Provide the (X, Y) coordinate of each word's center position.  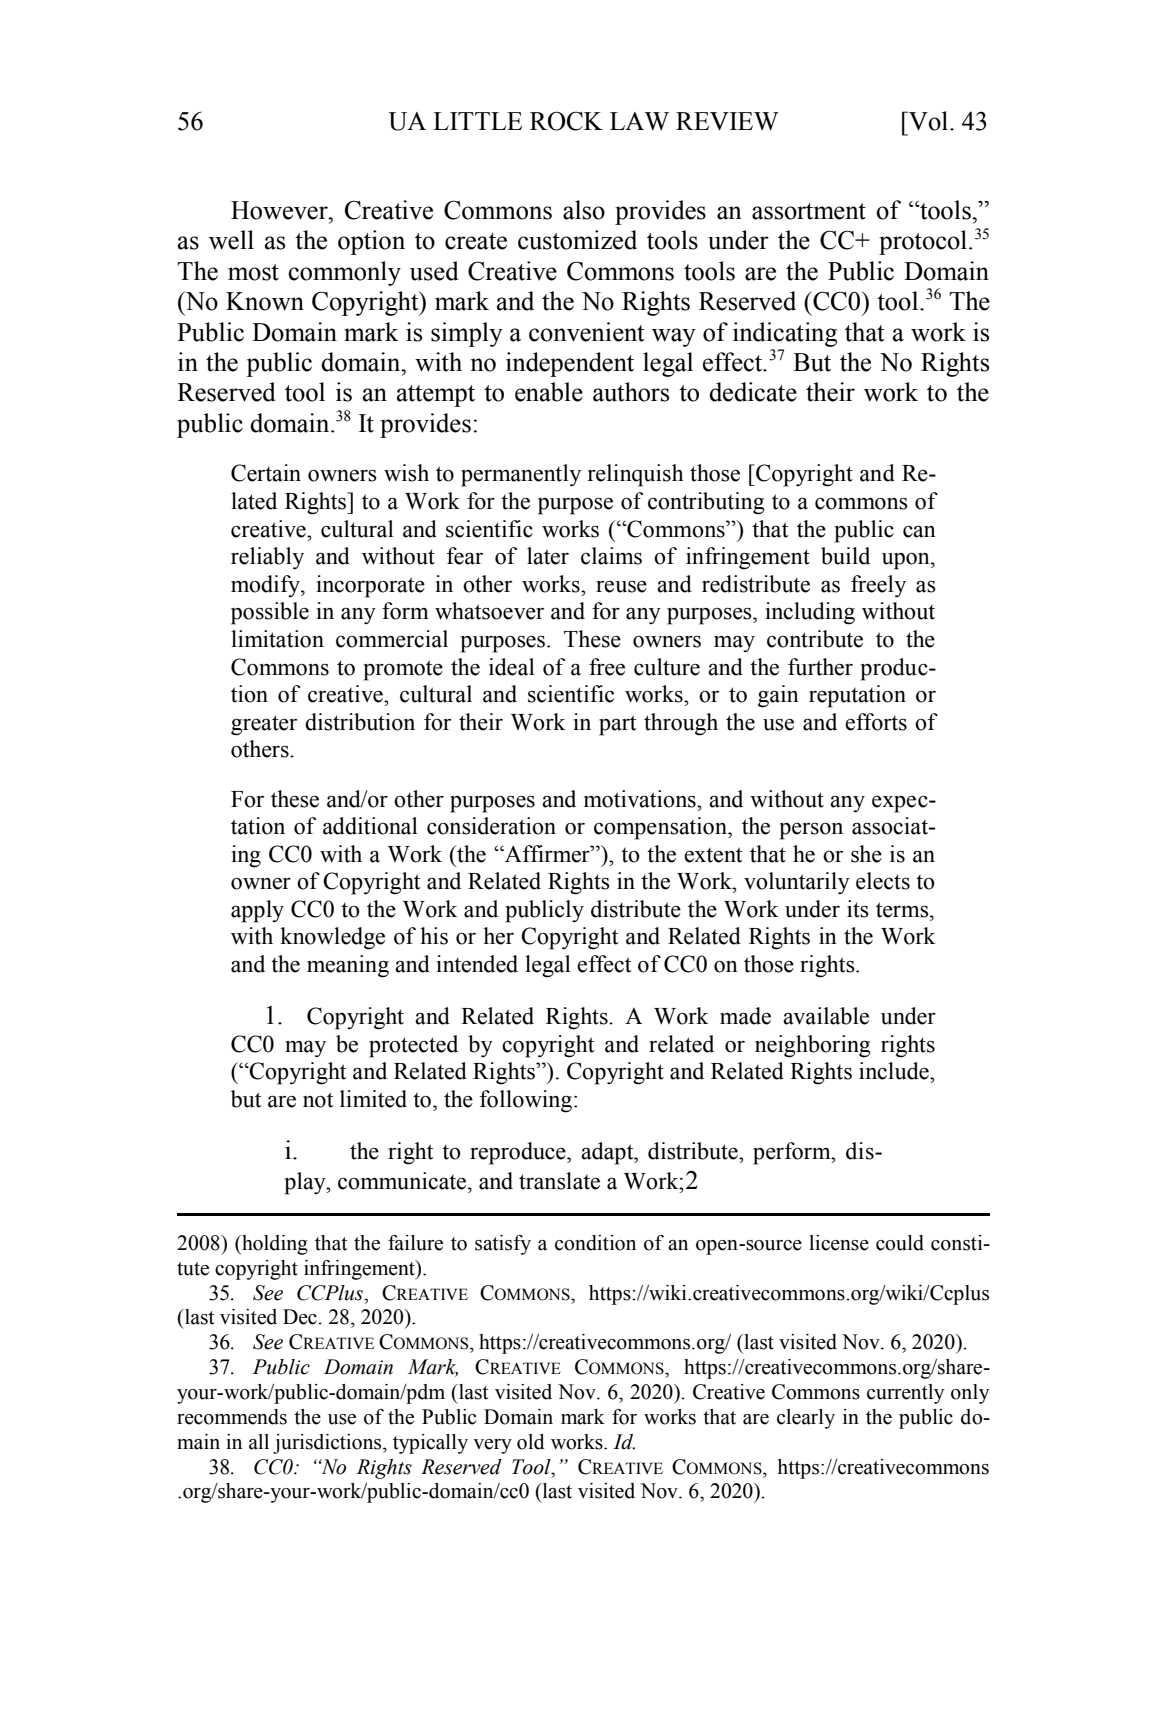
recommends (232, 1417)
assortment (809, 211)
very (492, 1446)
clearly (806, 1419)
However (280, 210)
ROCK (566, 121)
